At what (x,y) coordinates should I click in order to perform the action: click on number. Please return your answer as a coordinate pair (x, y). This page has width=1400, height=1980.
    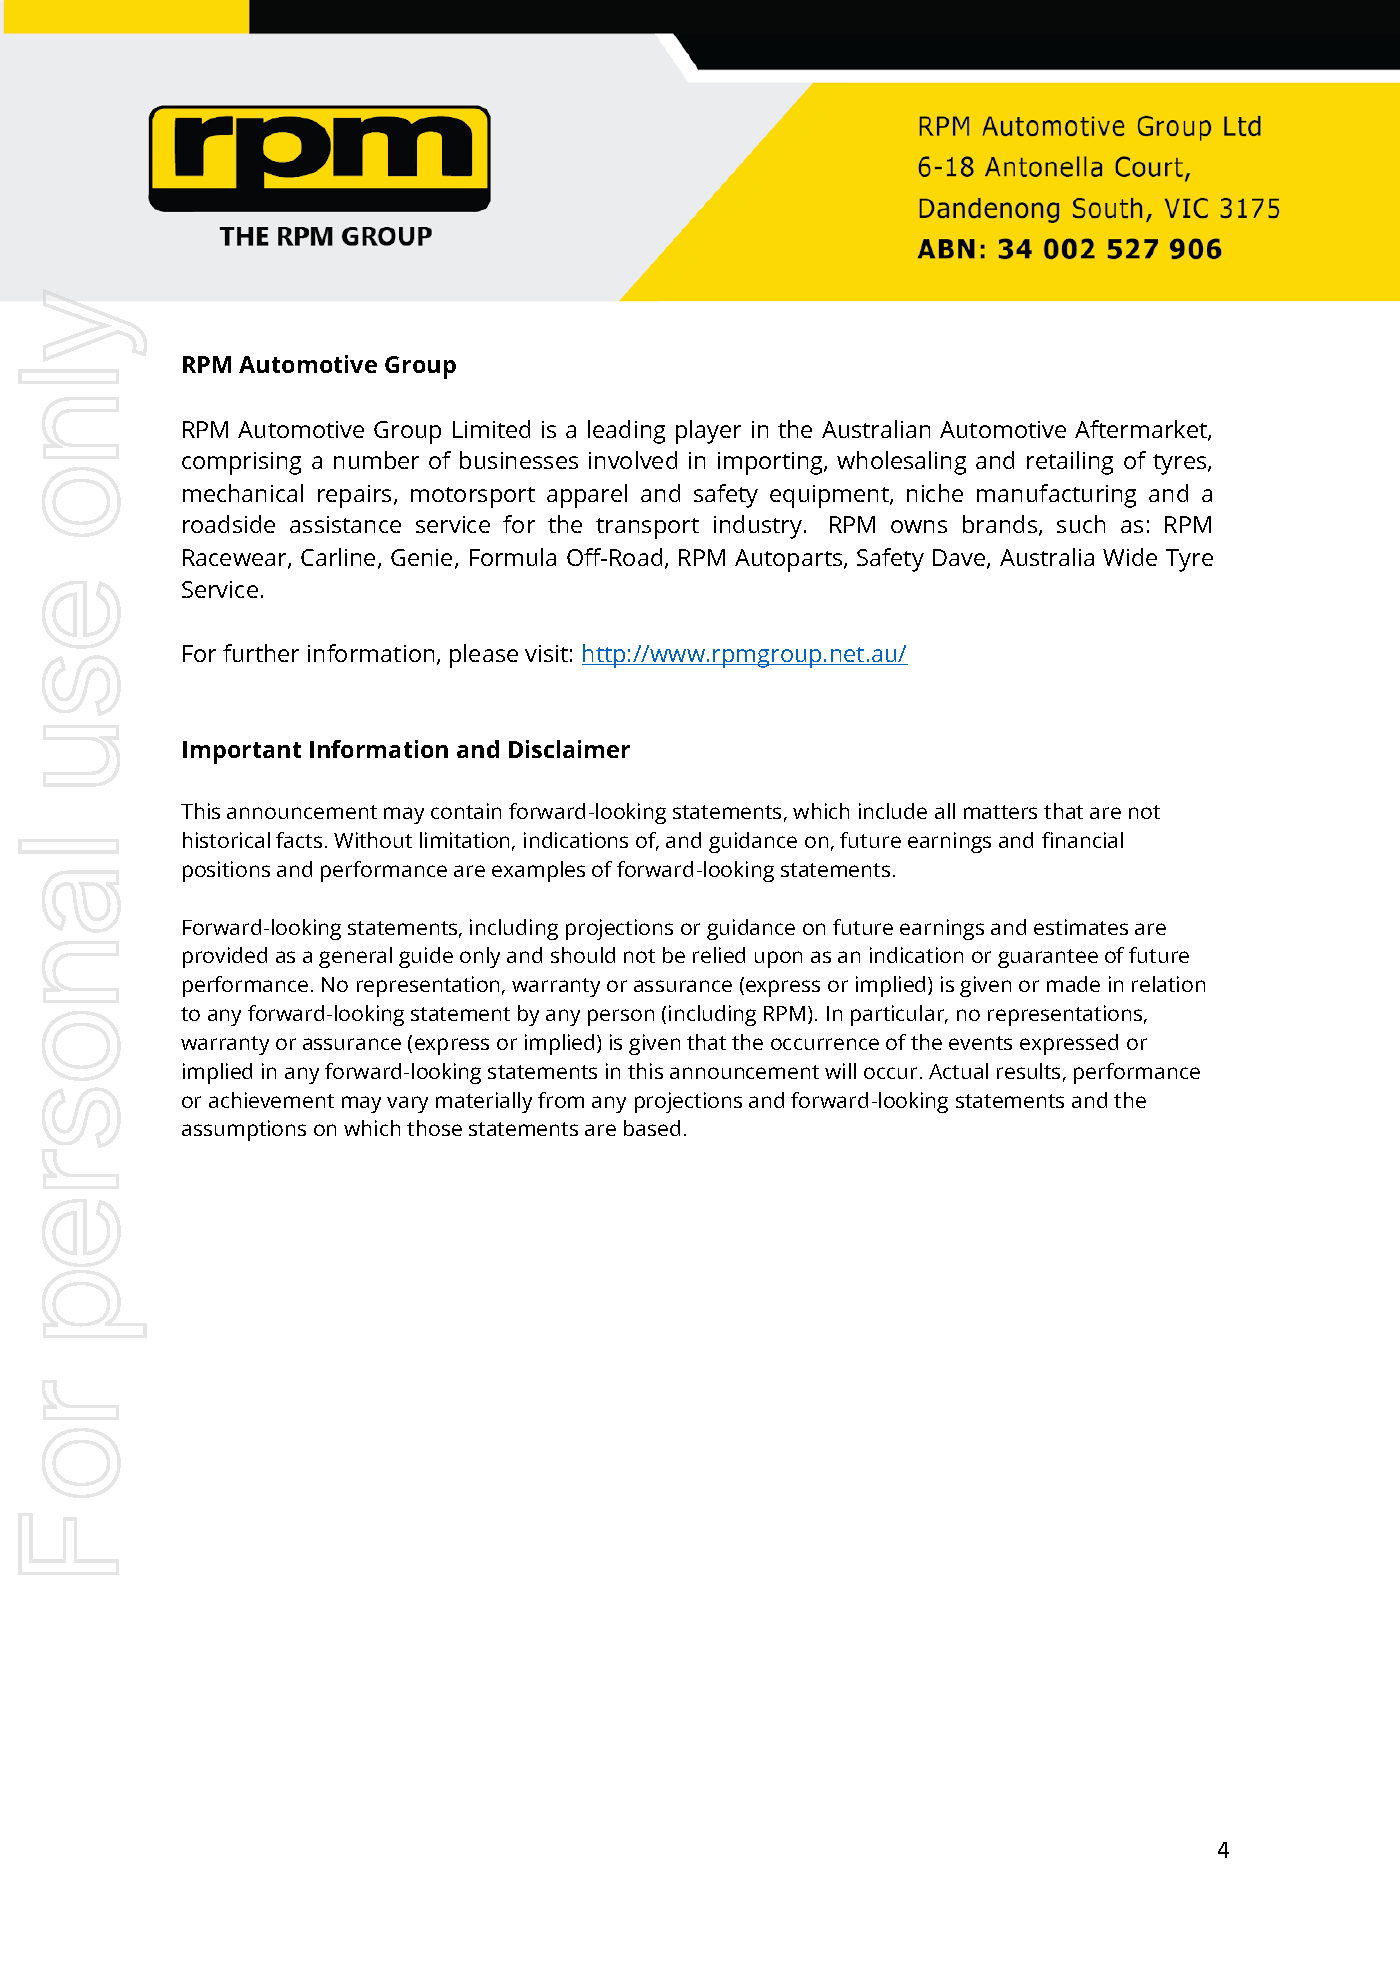
    Looking at the image, I should click on (376, 460).
